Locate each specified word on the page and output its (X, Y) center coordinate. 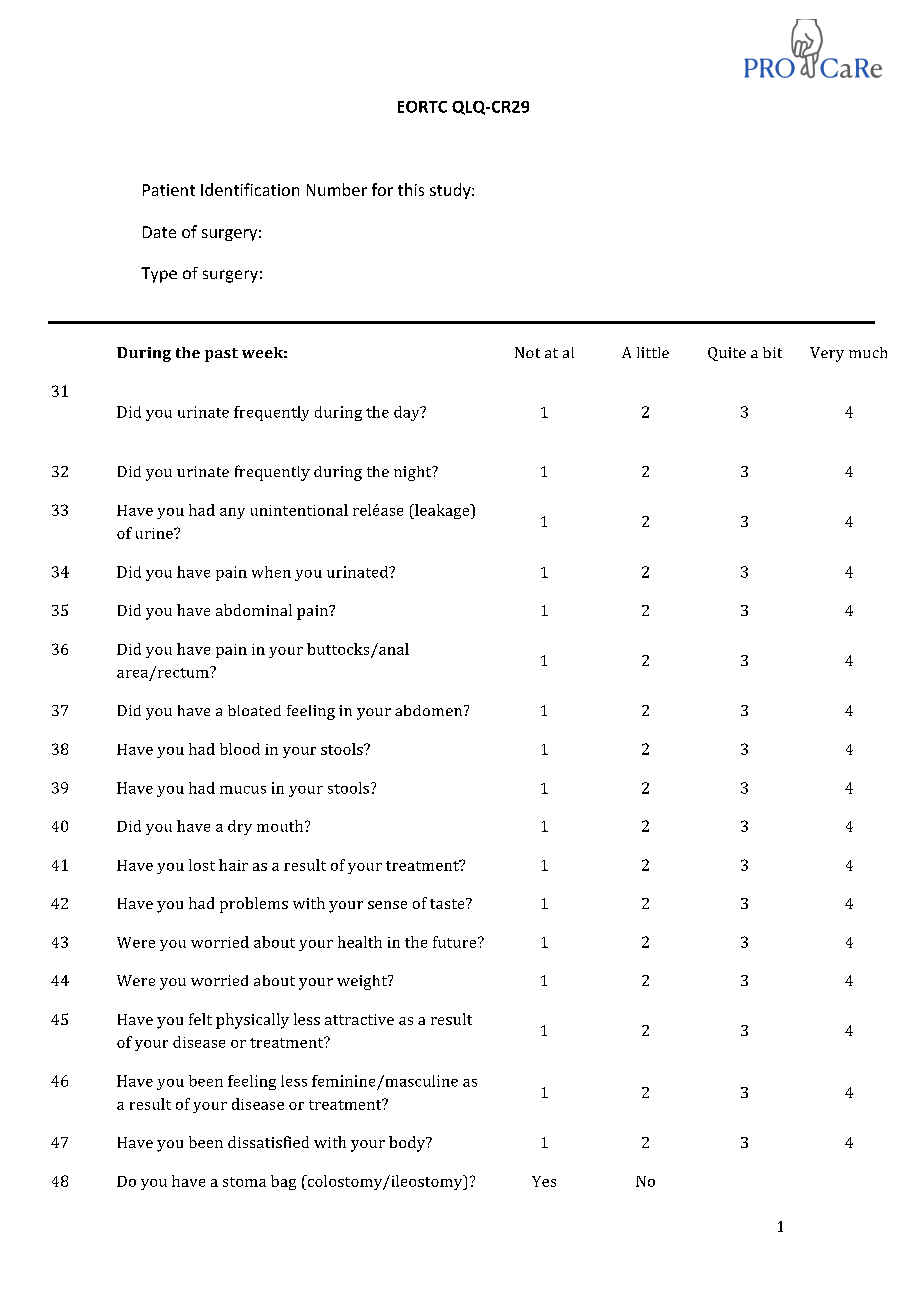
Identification (250, 189)
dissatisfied (268, 1142)
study (451, 191)
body (408, 1144)
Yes (544, 1181)
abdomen (430, 710)
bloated (254, 710)
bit (772, 352)
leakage (442, 511)
